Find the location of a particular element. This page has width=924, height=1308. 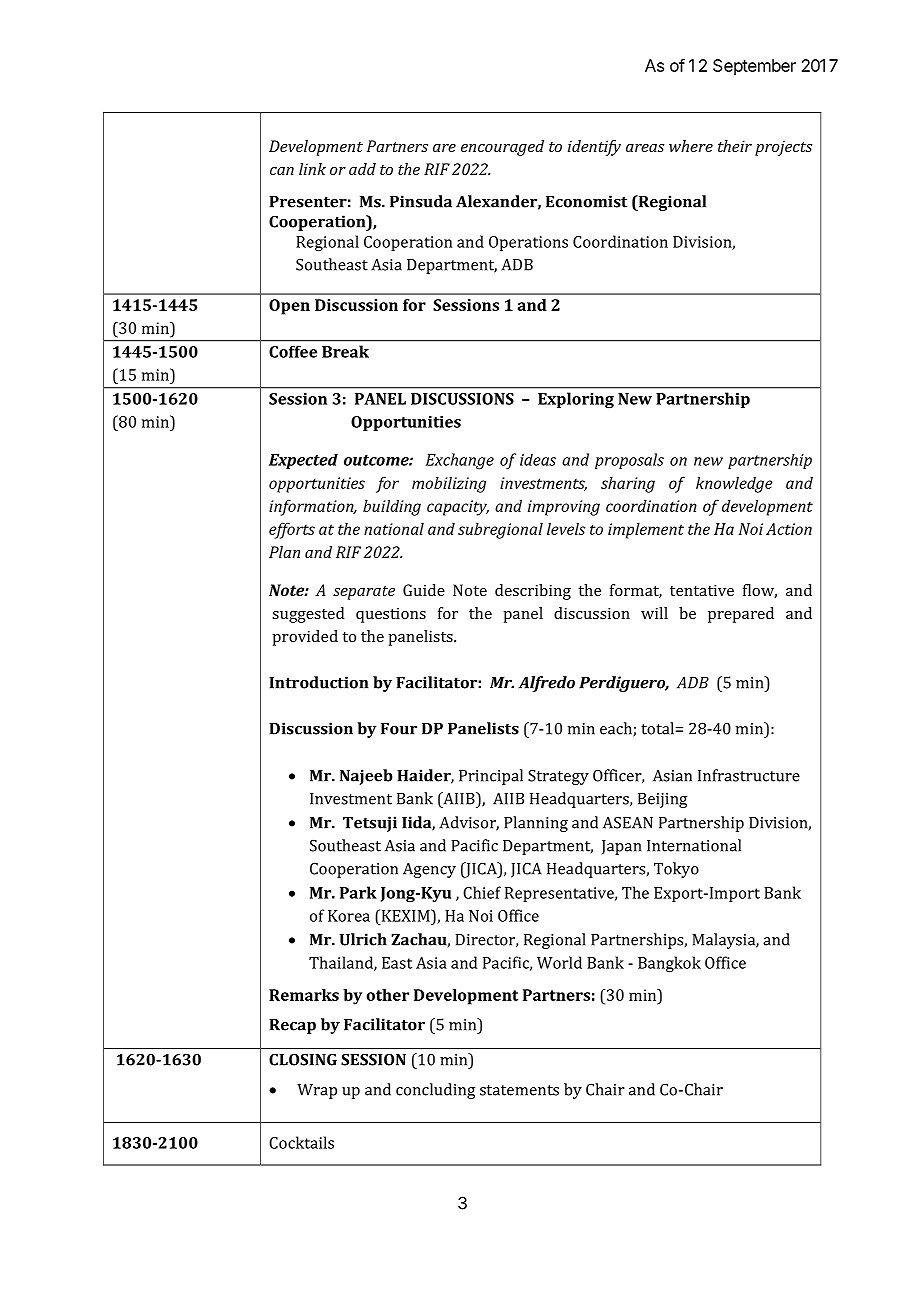

knowledge is located at coordinates (734, 484).
